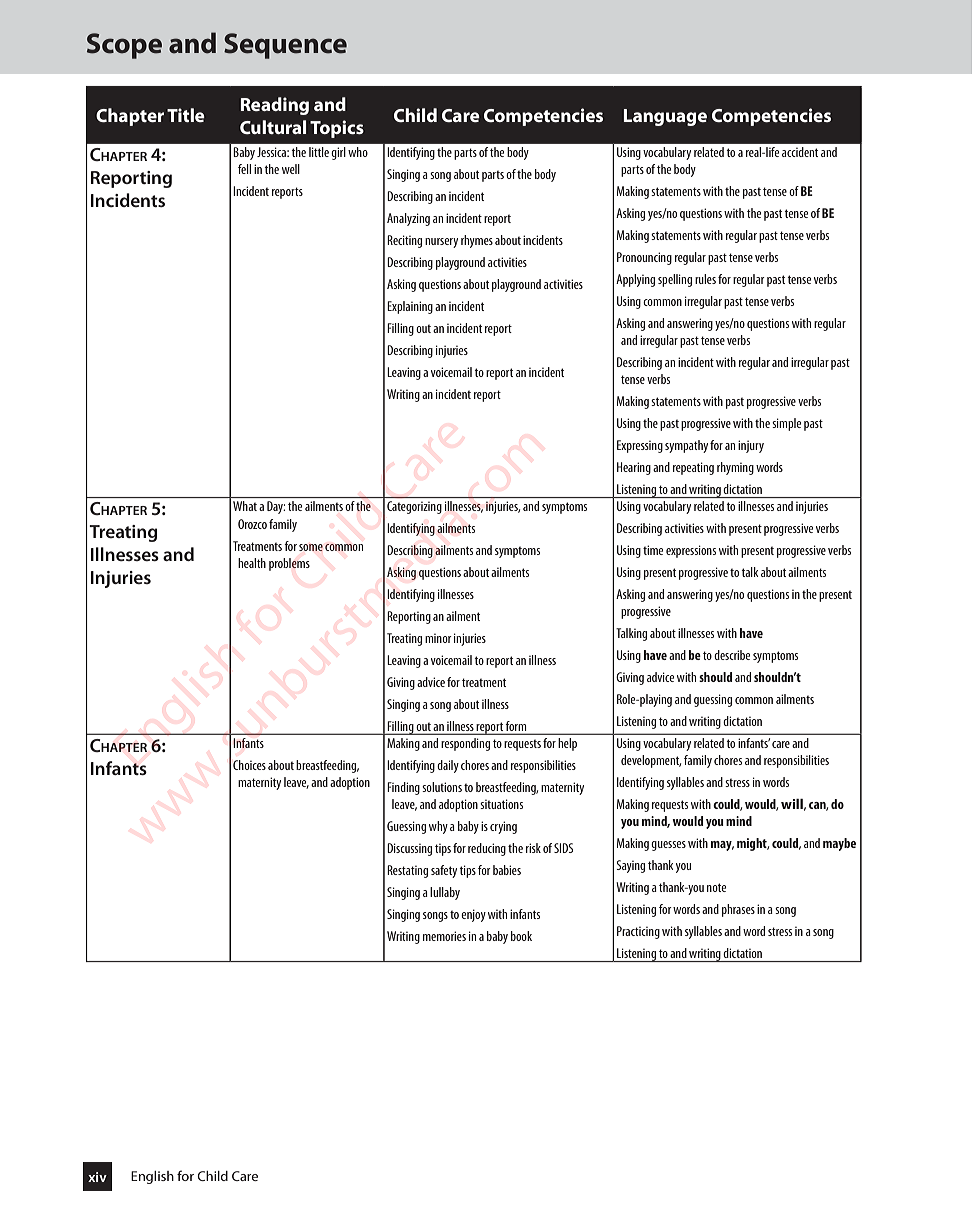 The image size is (973, 1232). What do you see at coordinates (444, 936) in the page?
I see `memories` at bounding box center [444, 936].
